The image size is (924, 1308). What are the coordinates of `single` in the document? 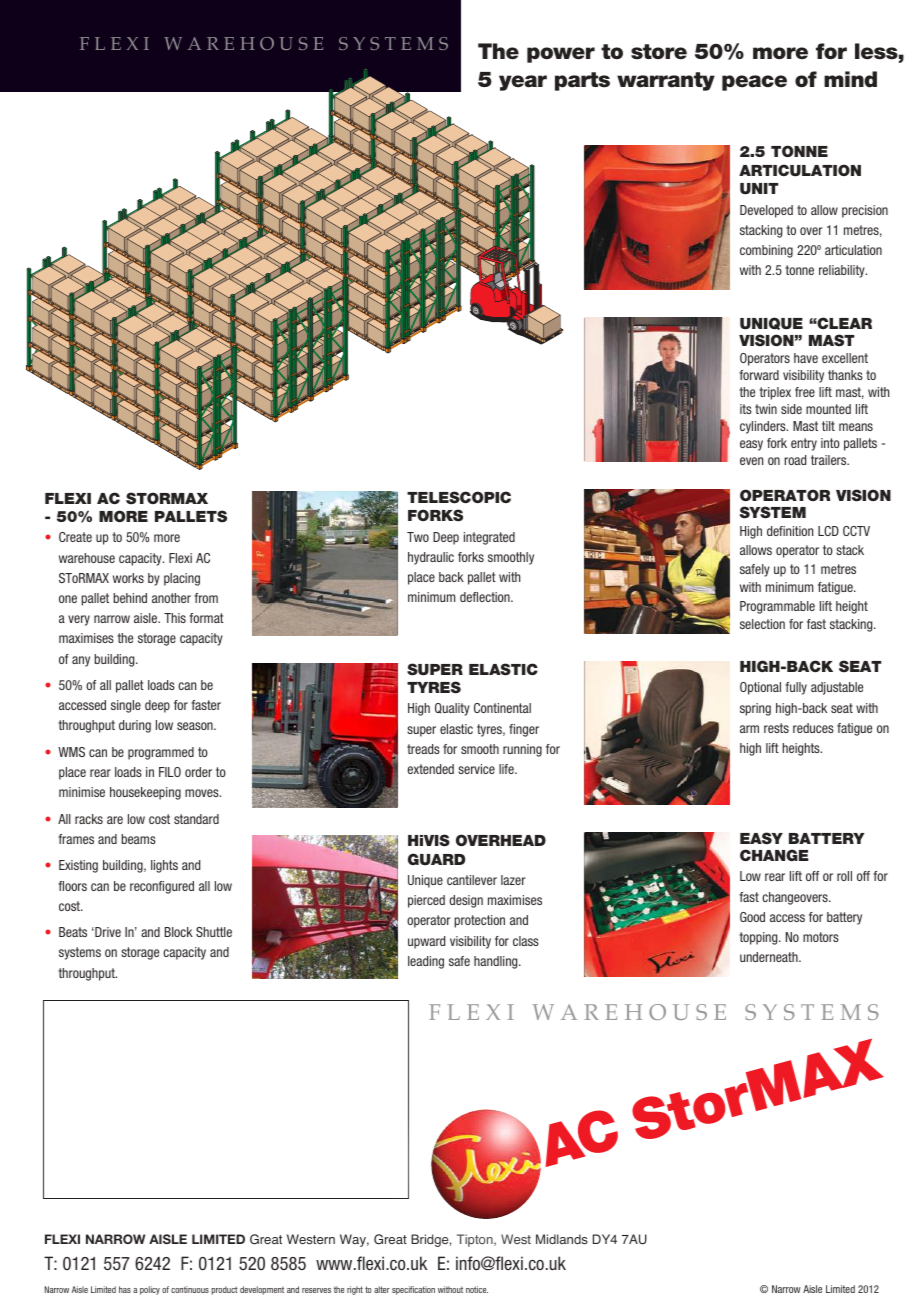 It's located at (126, 706).
